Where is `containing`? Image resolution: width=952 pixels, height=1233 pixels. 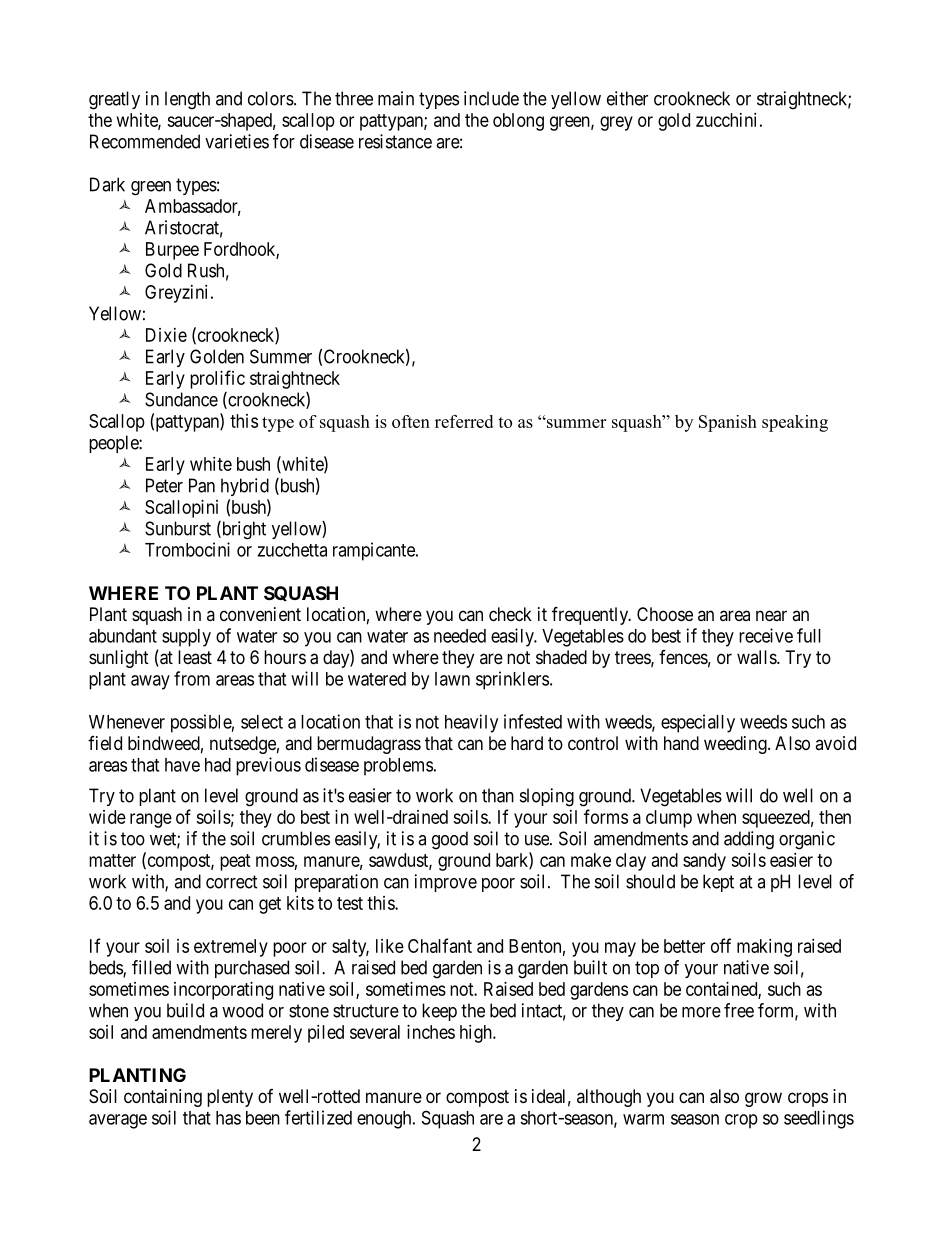 containing is located at coordinates (163, 1098).
